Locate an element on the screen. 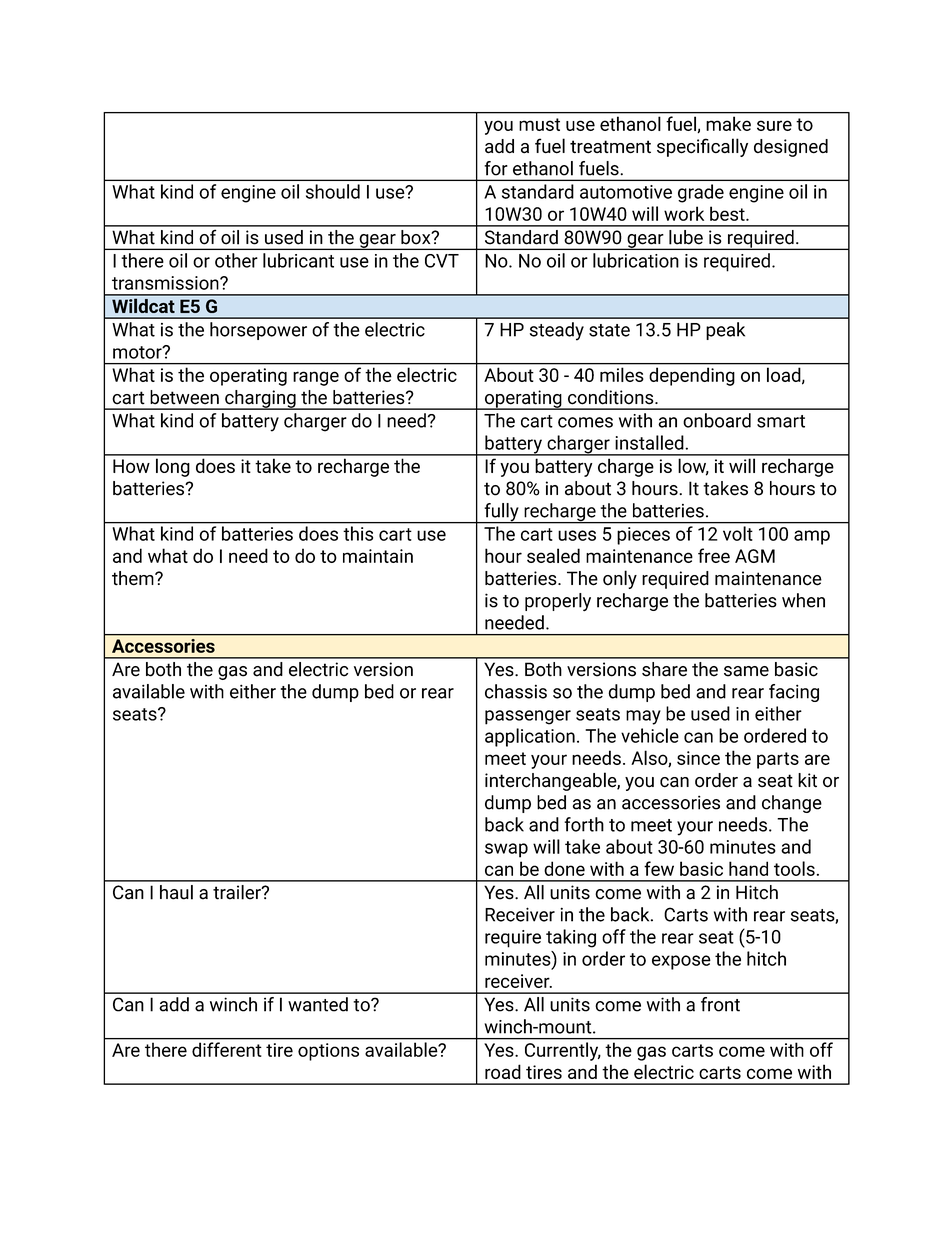 This screenshot has width=952, height=1233. road is located at coordinates (503, 1071).
